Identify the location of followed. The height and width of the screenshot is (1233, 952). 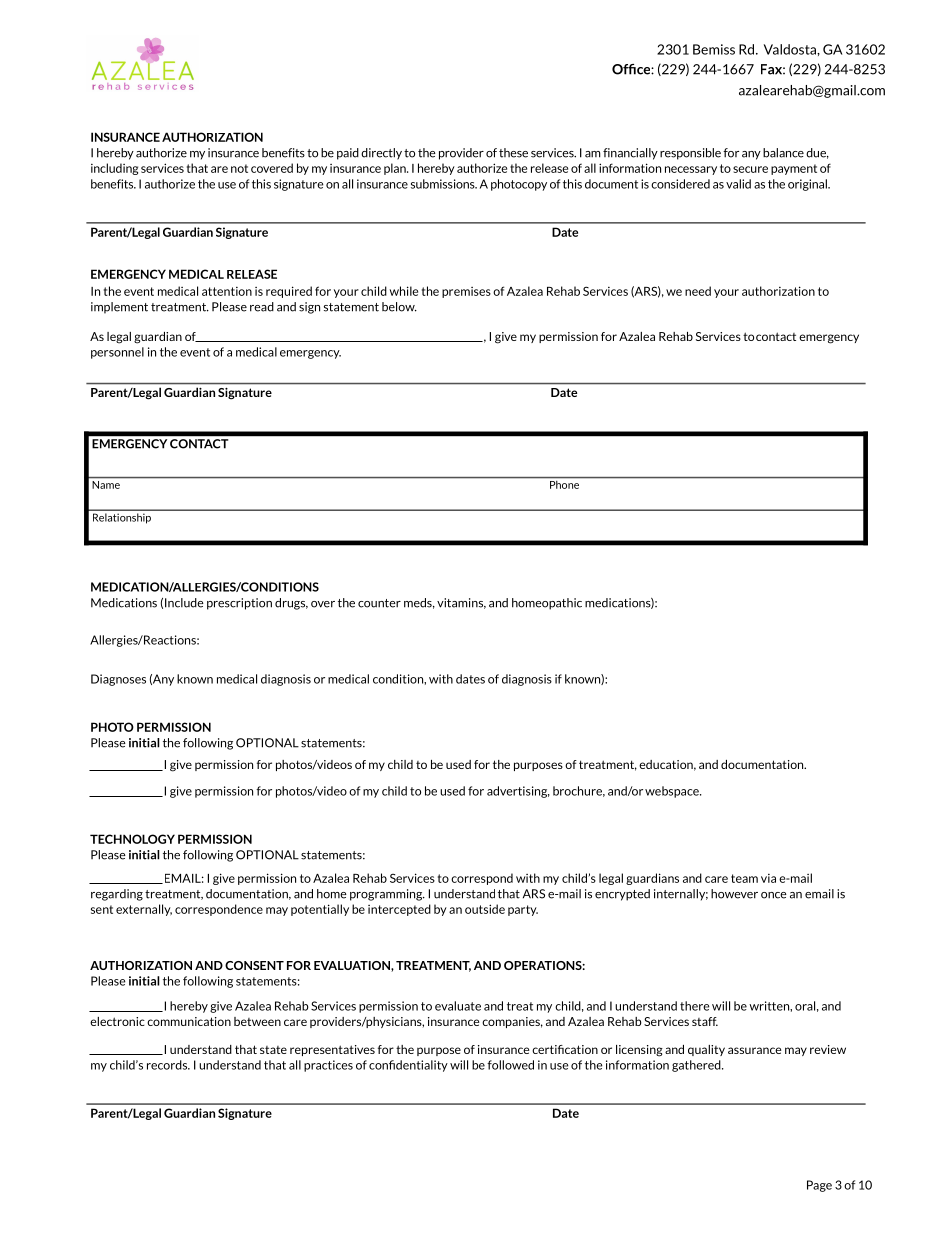
(510, 1065).
